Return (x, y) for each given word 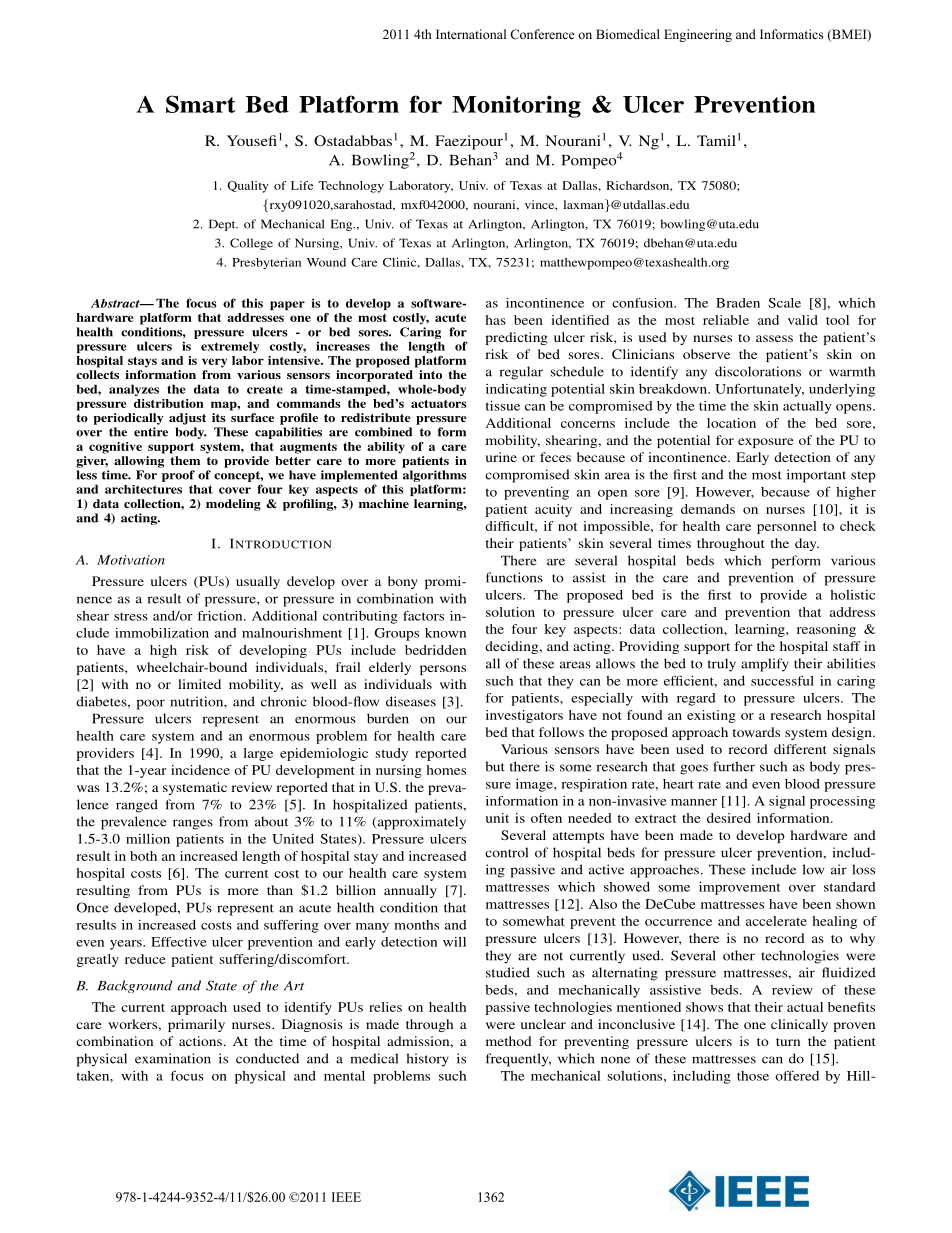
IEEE (346, 1197)
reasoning (826, 630)
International (471, 34)
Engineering (698, 35)
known (445, 633)
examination (173, 1058)
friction (221, 615)
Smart (201, 104)
